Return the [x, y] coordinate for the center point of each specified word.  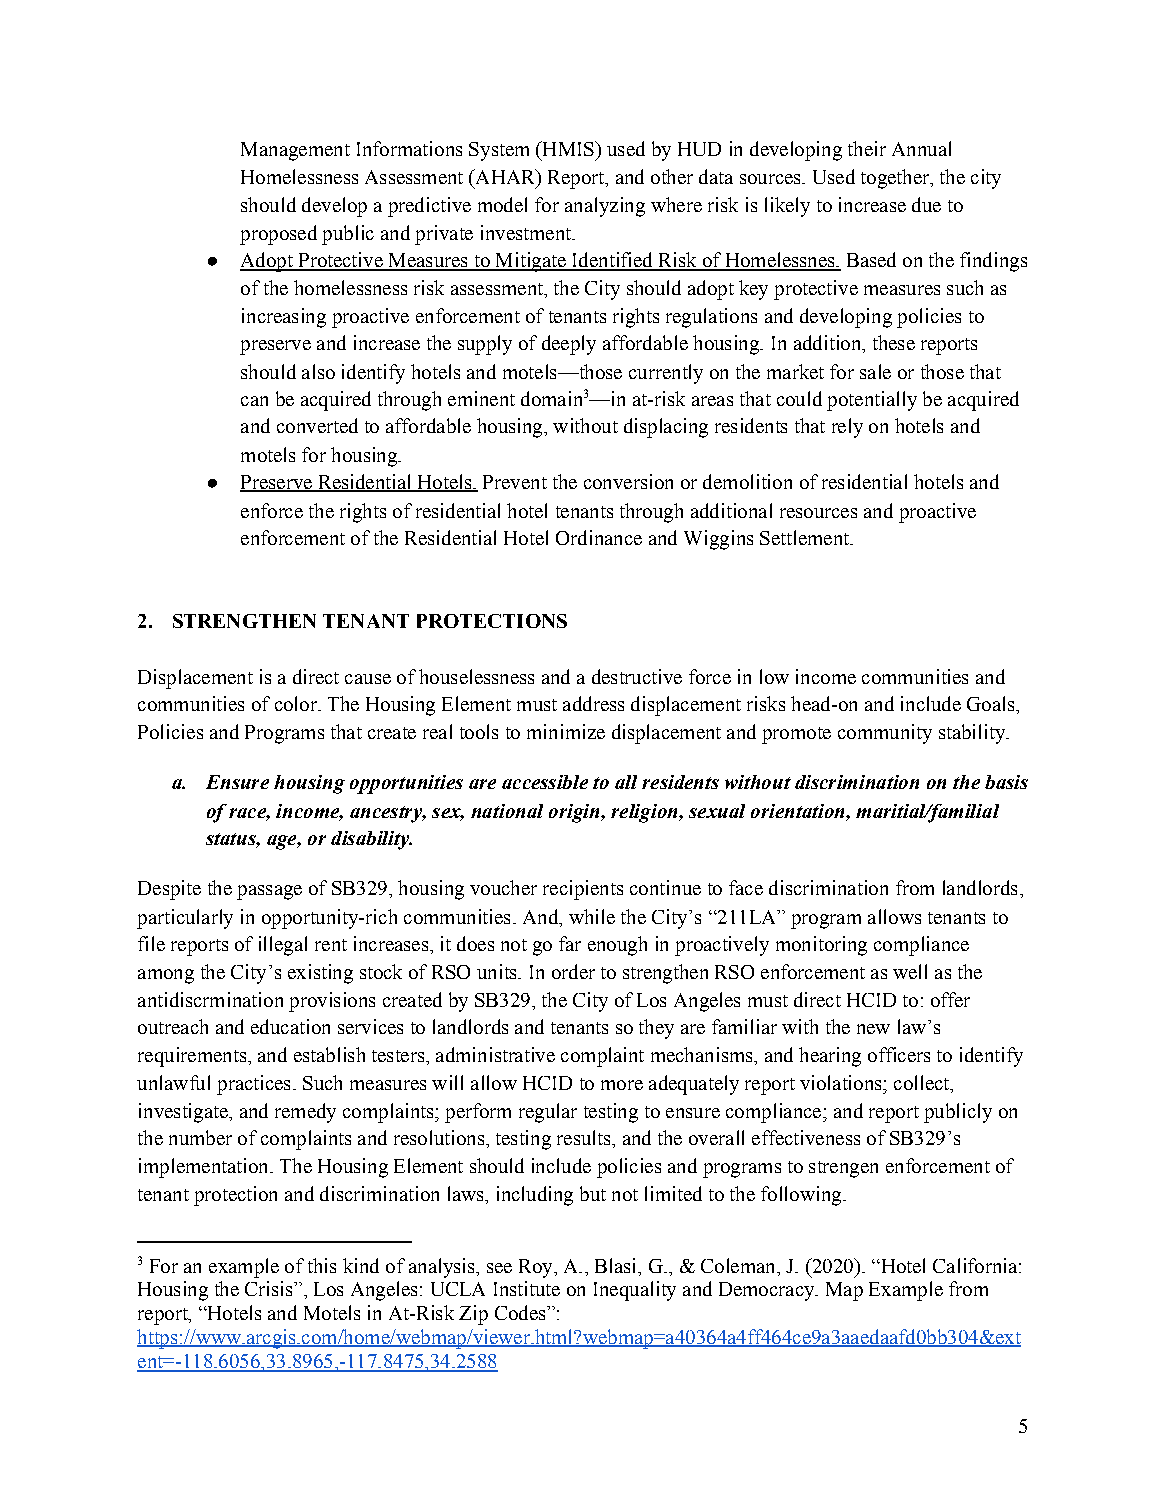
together [896, 179]
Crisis [270, 1288]
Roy [537, 1268]
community [885, 734]
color [297, 703]
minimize [566, 731]
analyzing [605, 207]
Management [295, 151]
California [976, 1265]
